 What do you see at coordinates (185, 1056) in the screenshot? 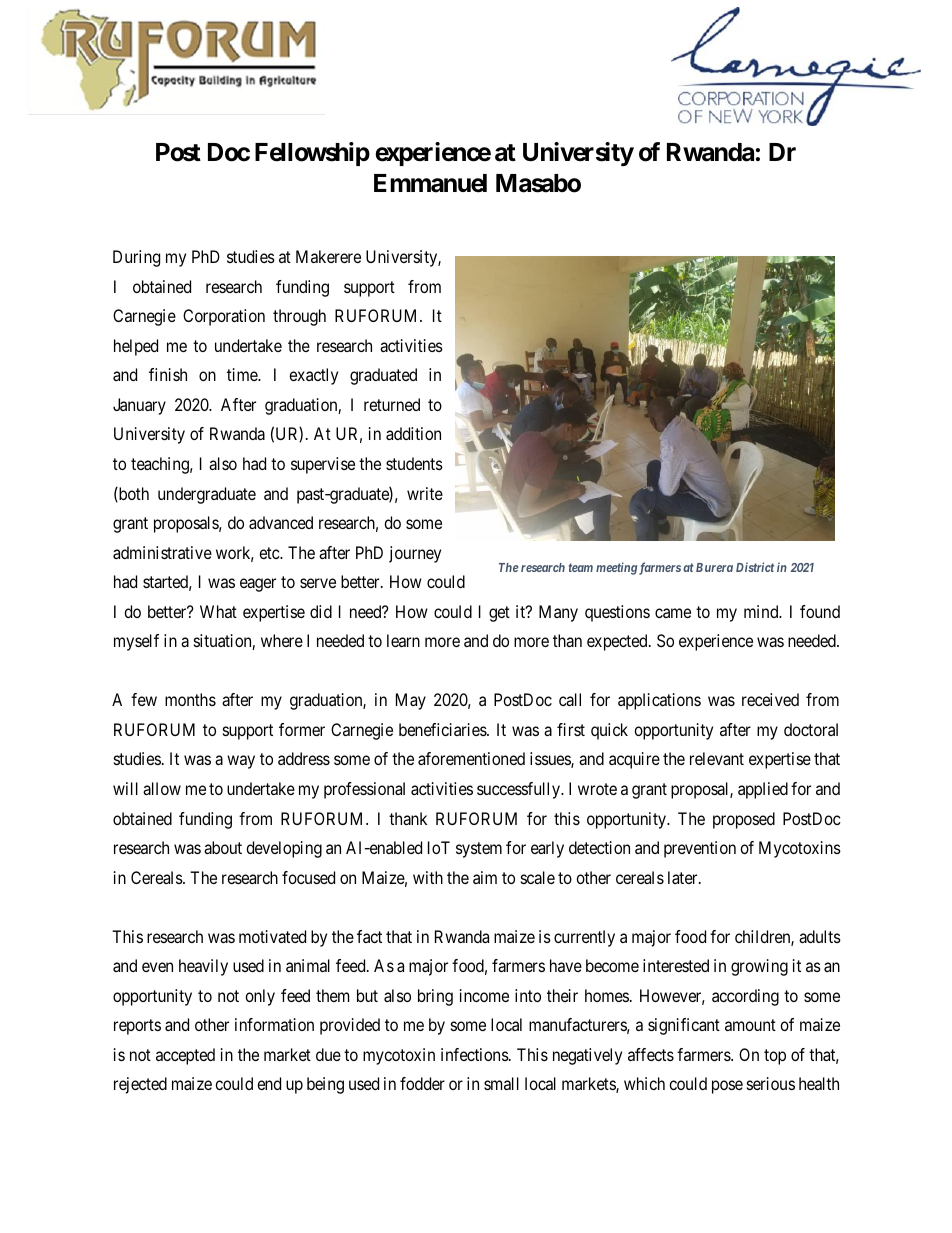
I see `accepted` at bounding box center [185, 1056].
